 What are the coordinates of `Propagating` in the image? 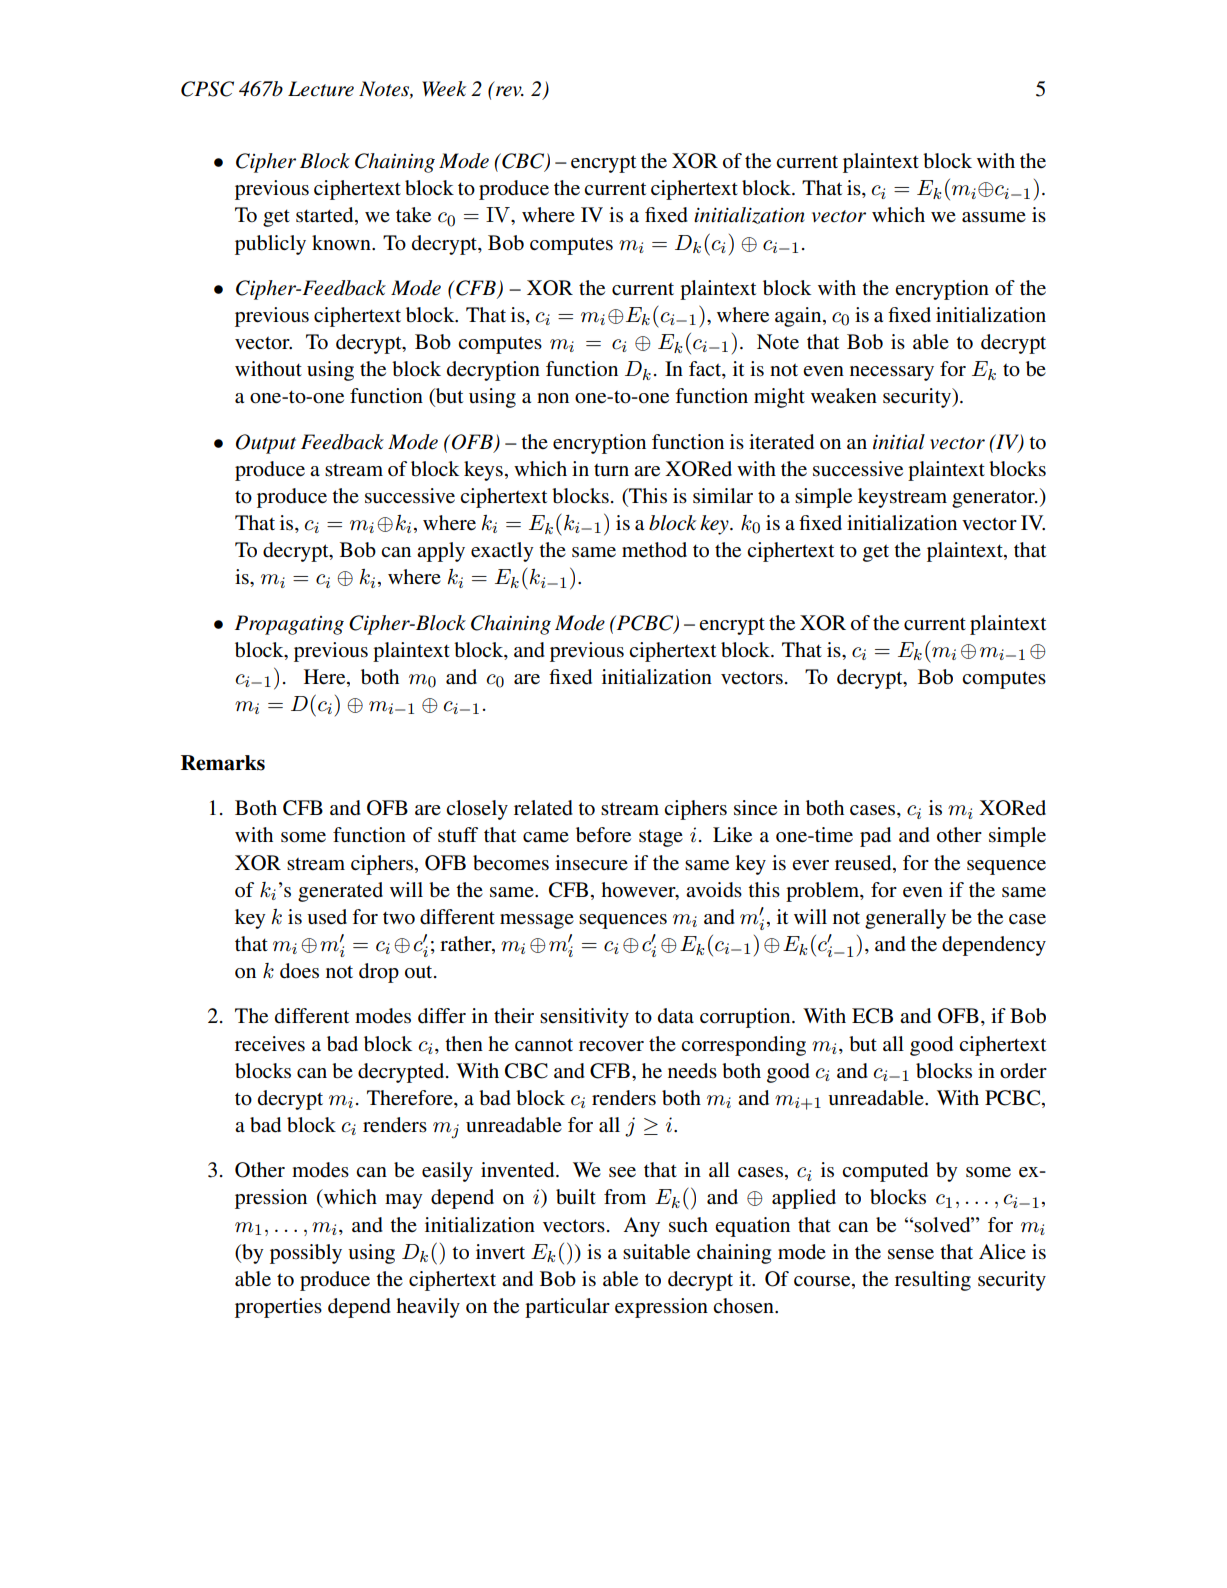 It's located at (289, 625).
